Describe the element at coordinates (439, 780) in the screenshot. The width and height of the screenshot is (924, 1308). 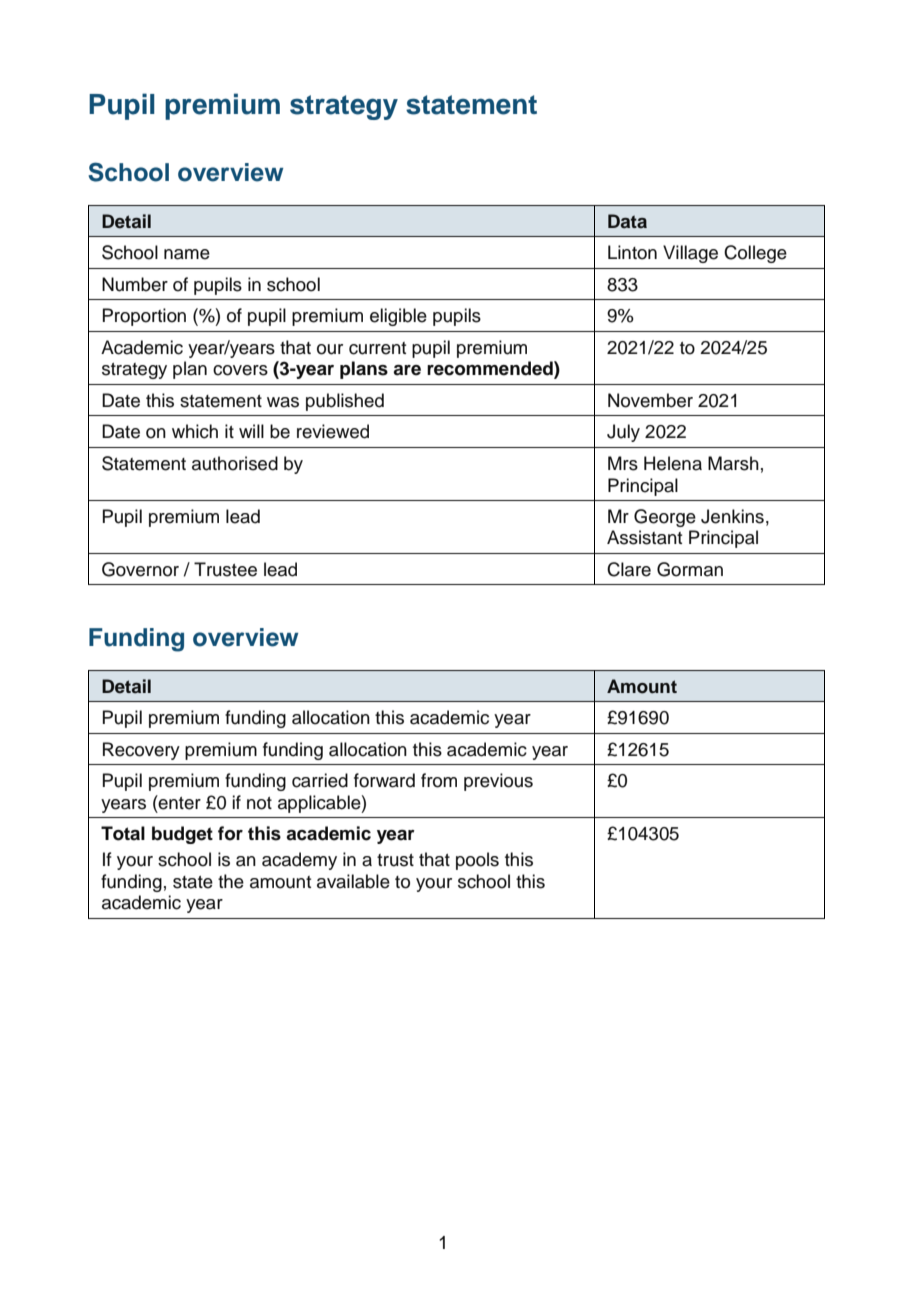
I see `from` at that location.
